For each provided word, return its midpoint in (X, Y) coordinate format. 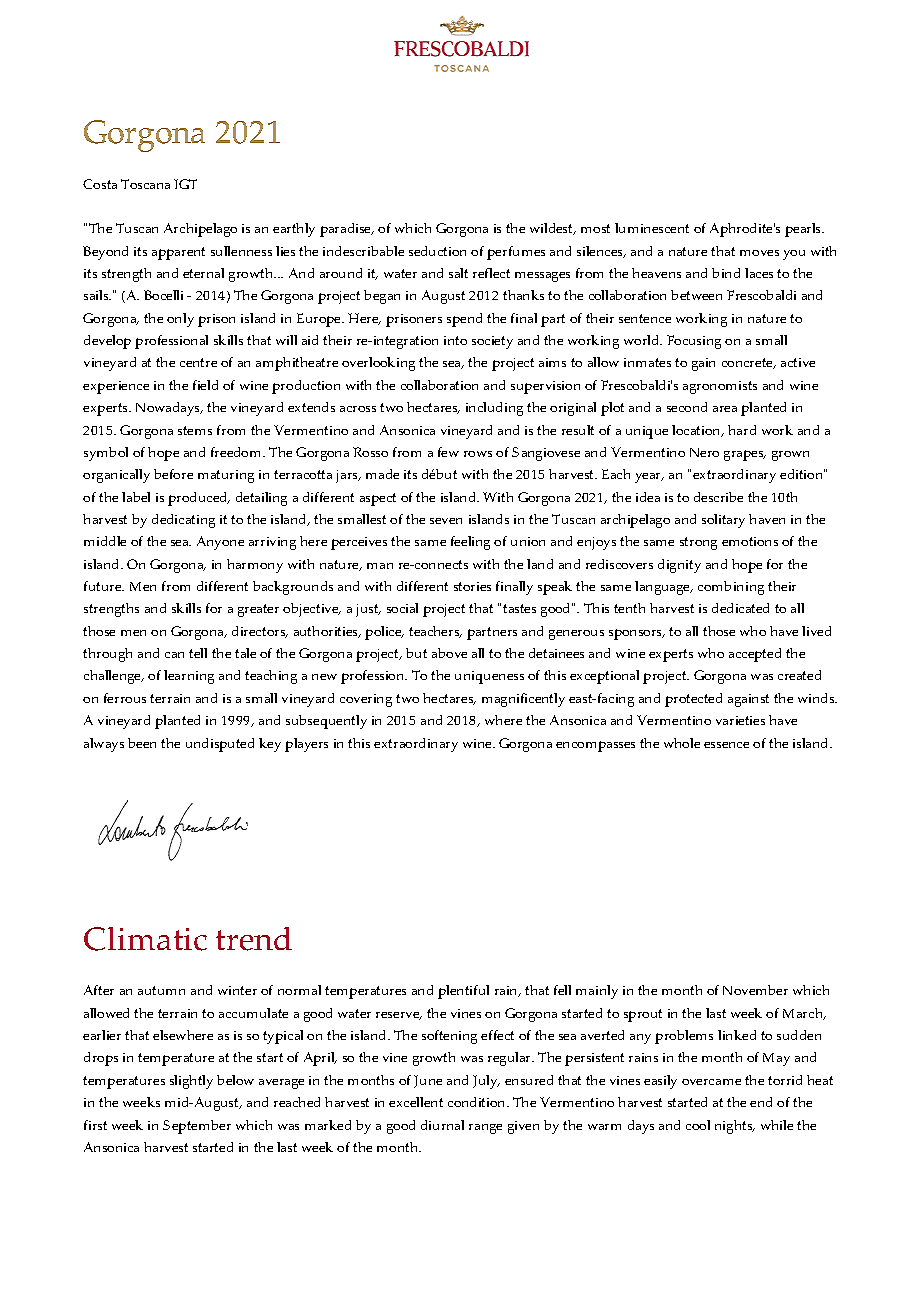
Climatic (145, 939)
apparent (178, 253)
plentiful (463, 992)
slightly (191, 1082)
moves (759, 253)
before (173, 474)
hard (742, 430)
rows (478, 454)
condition (478, 1102)
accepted (755, 655)
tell (198, 653)
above (449, 653)
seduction (437, 251)
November (755, 990)
